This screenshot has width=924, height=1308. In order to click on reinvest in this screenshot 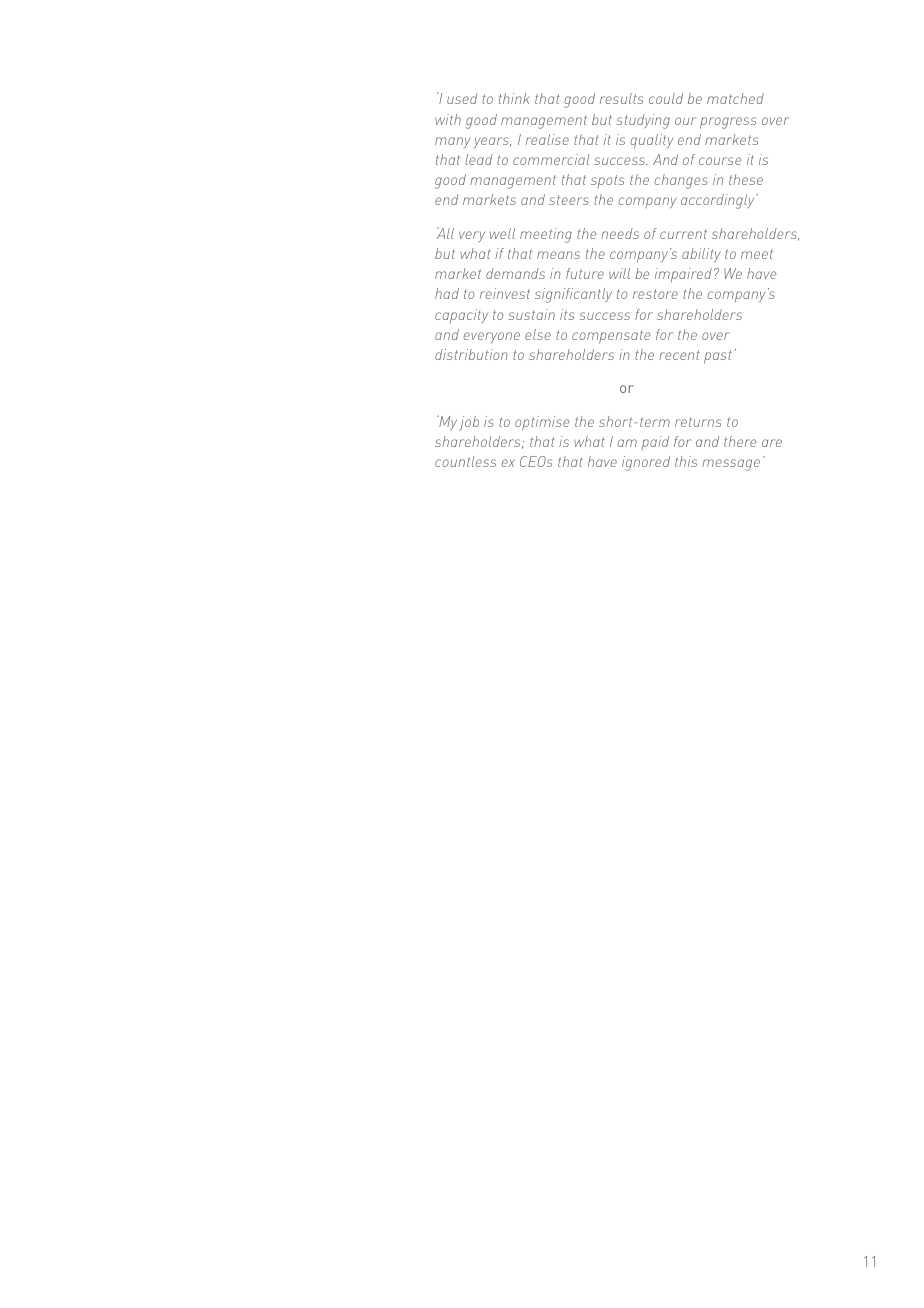, I will do `click(505, 293)`.
